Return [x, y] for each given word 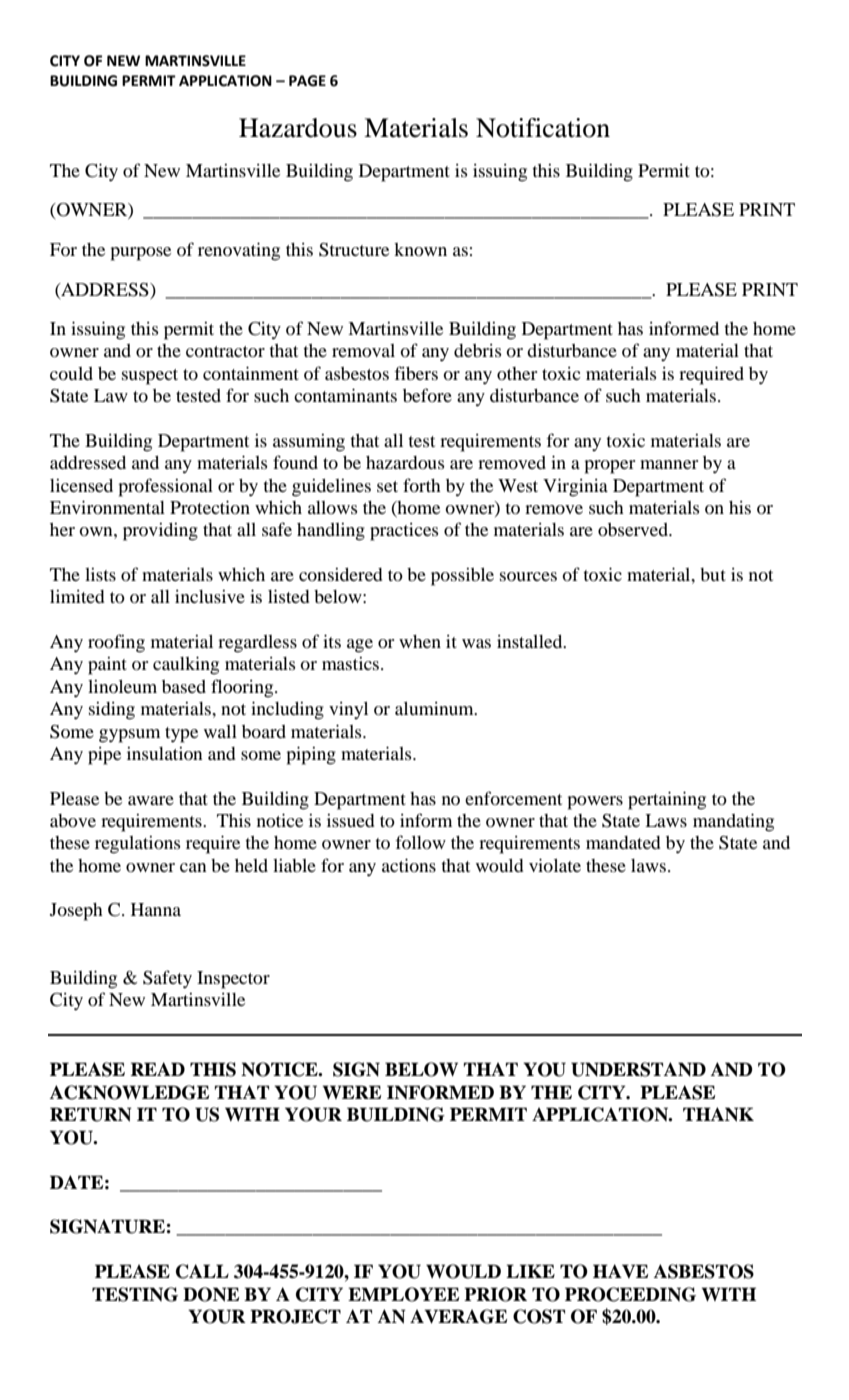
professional [166, 487]
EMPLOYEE [403, 1294]
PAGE [307, 81]
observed [634, 529]
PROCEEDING [630, 1294]
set [387, 486]
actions [409, 865]
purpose [141, 254]
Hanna [156, 909]
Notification [543, 128]
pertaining [667, 800]
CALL [202, 1271]
